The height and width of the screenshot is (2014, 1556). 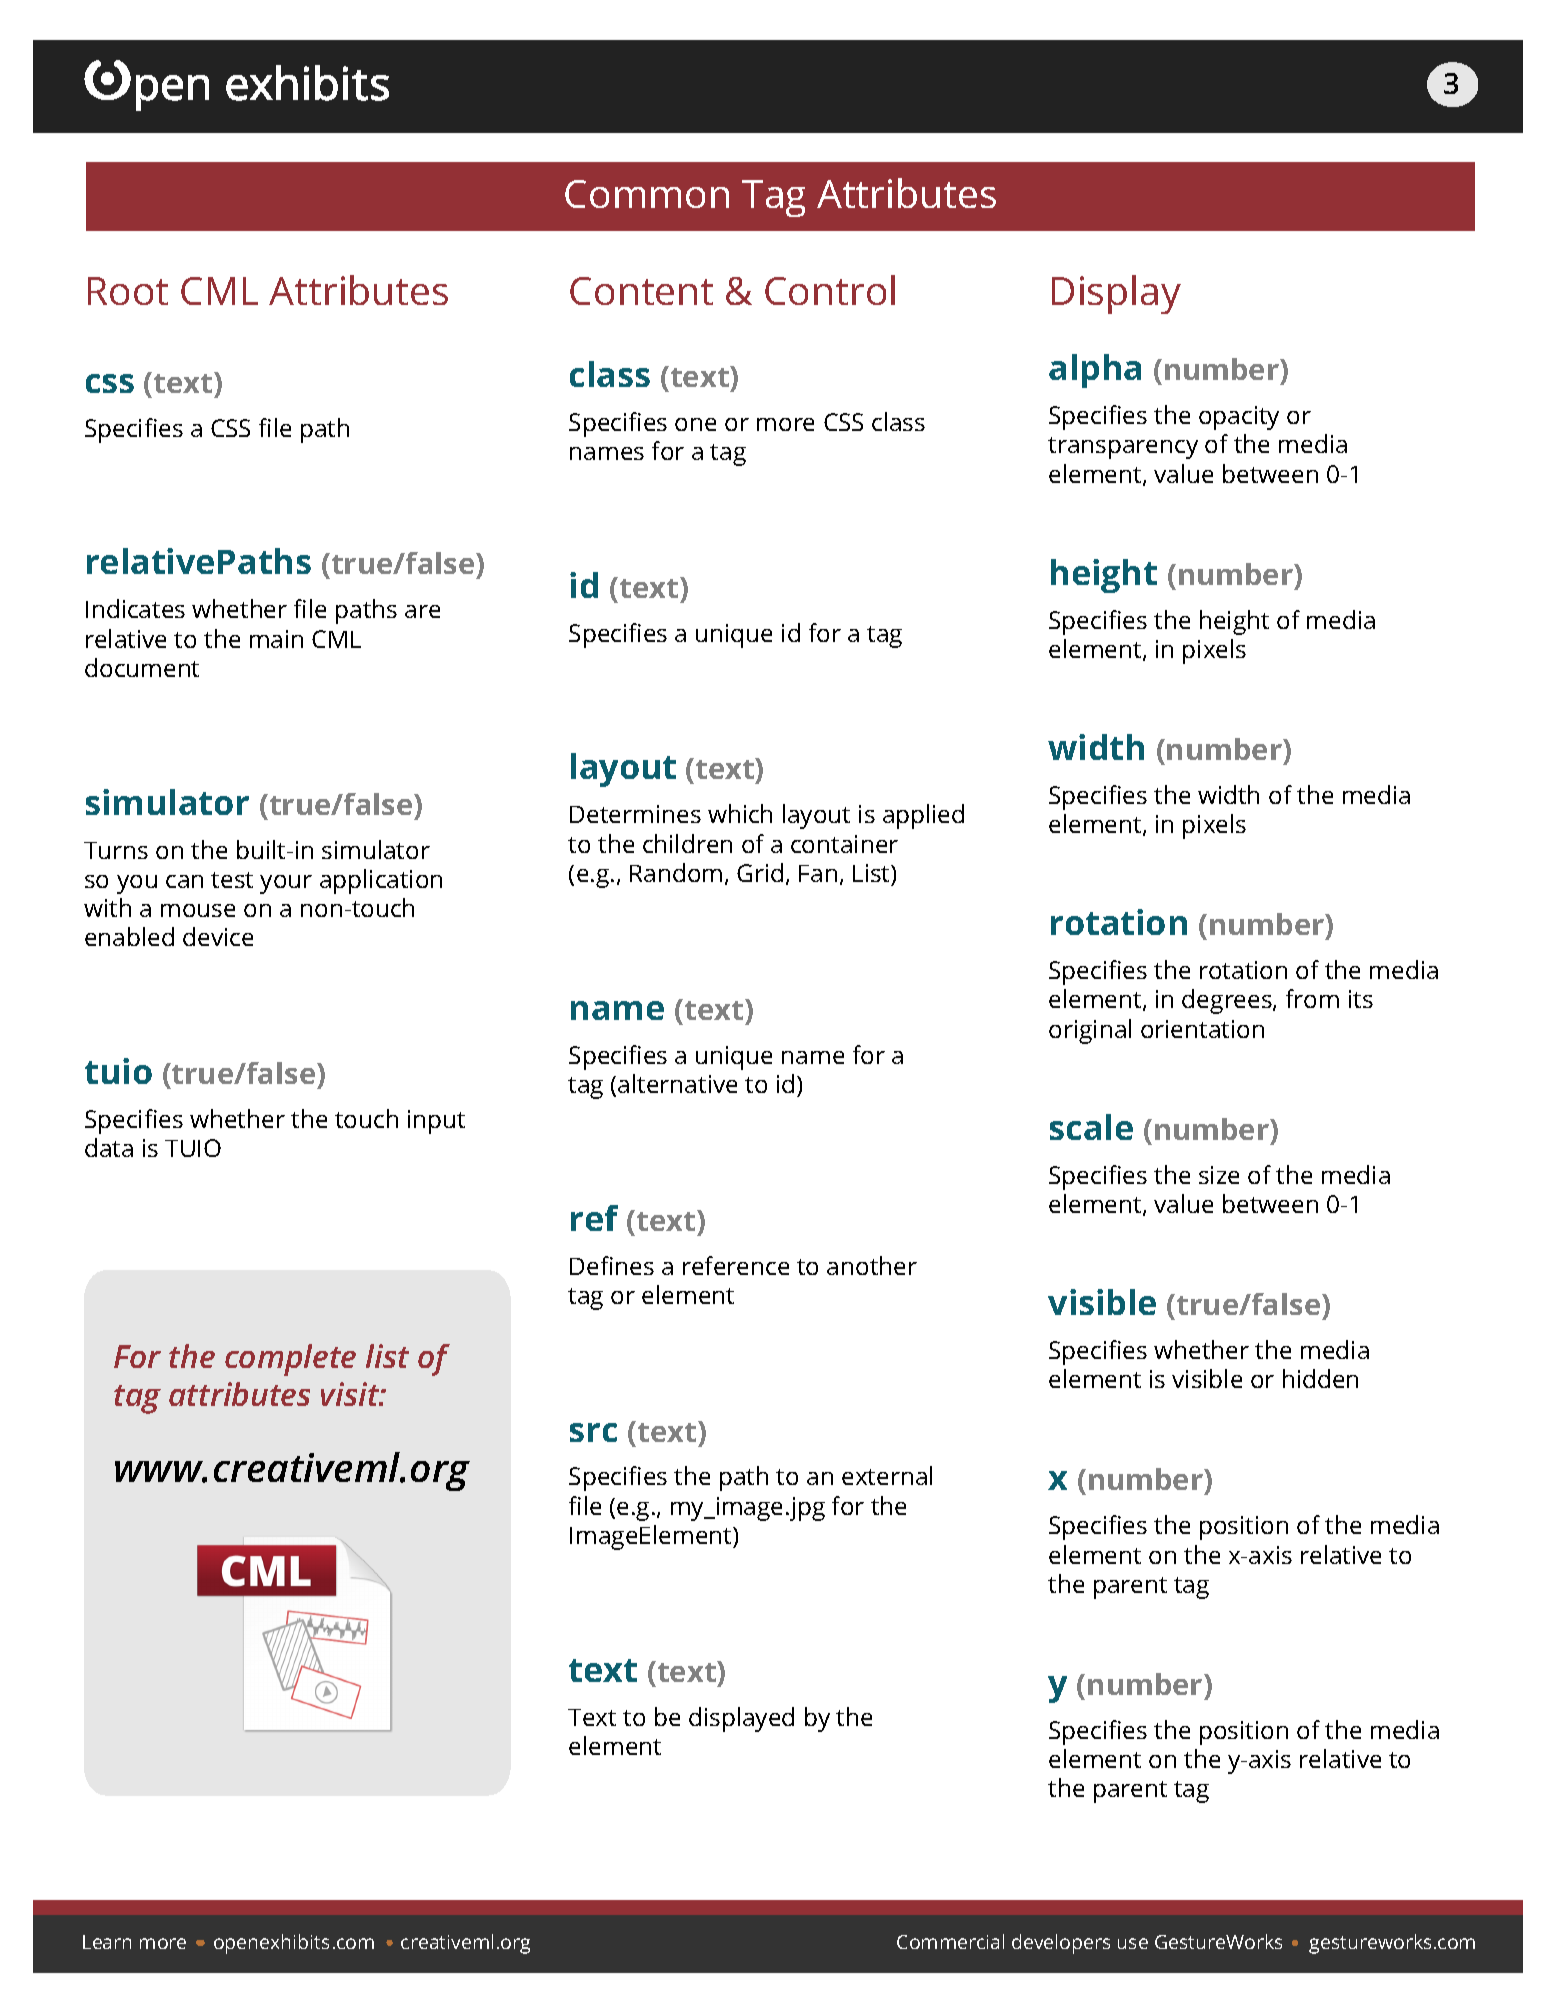 I want to click on alternative, so click(x=677, y=1083).
